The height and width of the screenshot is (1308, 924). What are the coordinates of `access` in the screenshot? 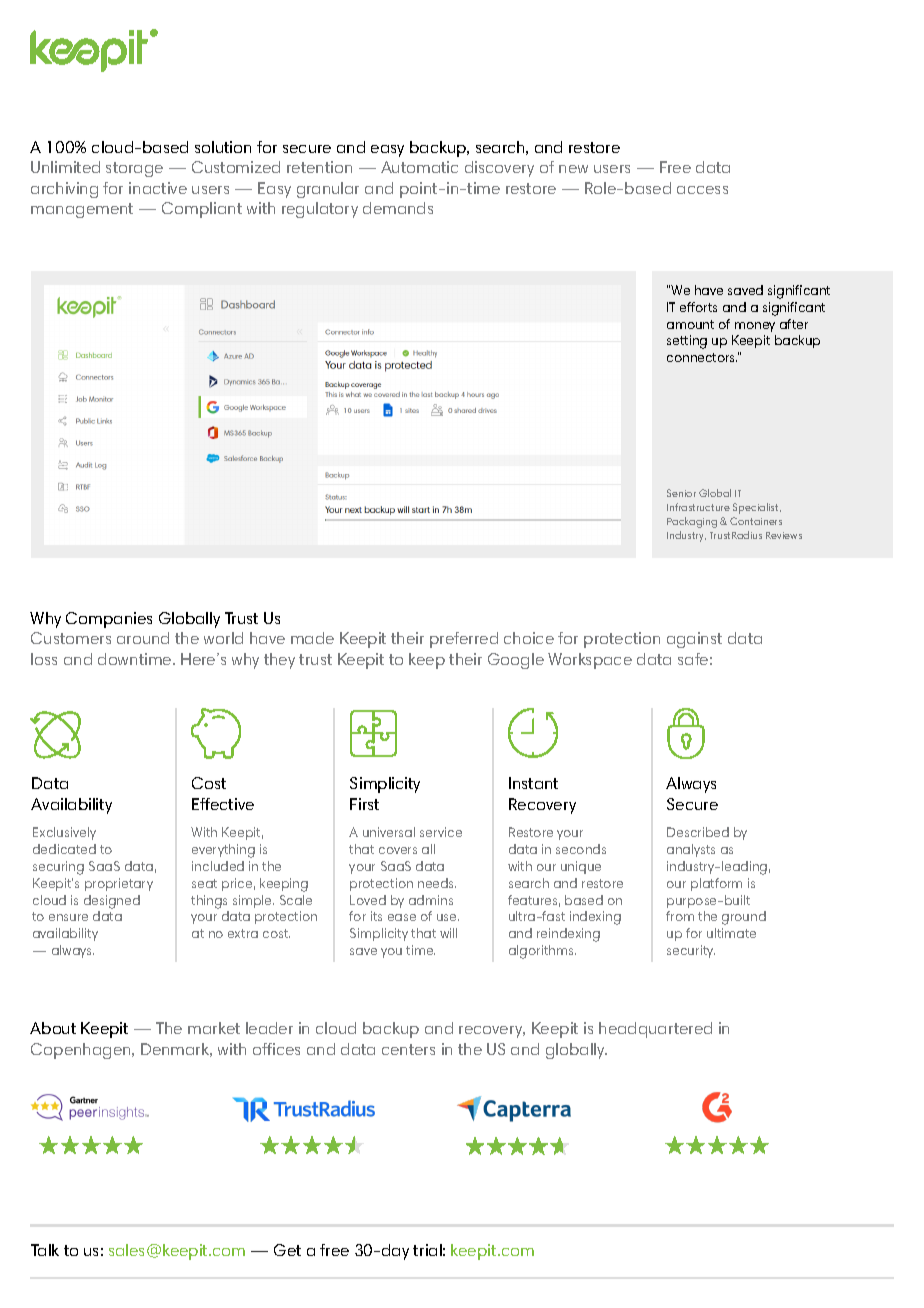 It's located at (702, 190).
